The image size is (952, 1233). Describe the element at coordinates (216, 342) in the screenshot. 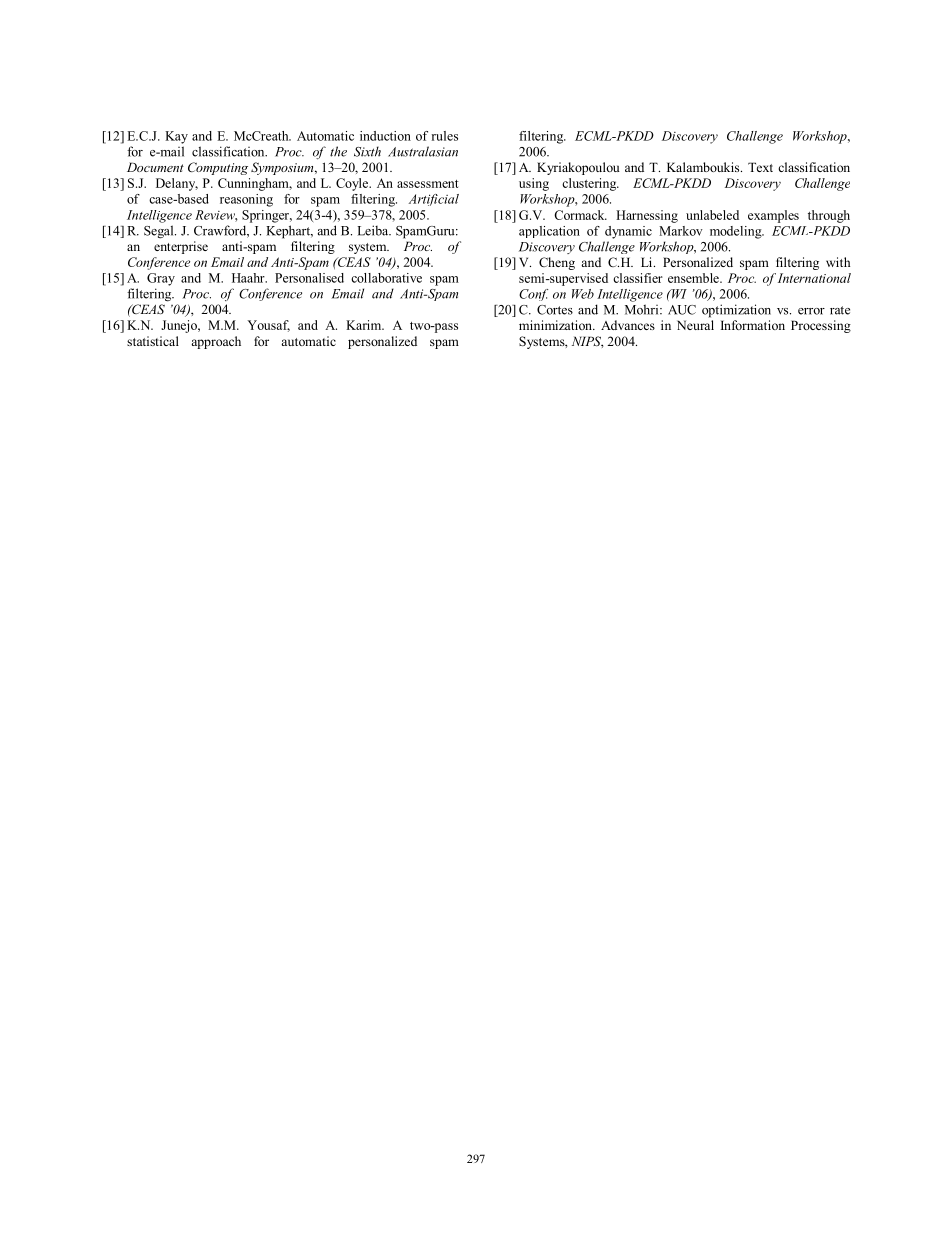

I see `approach` at that location.
